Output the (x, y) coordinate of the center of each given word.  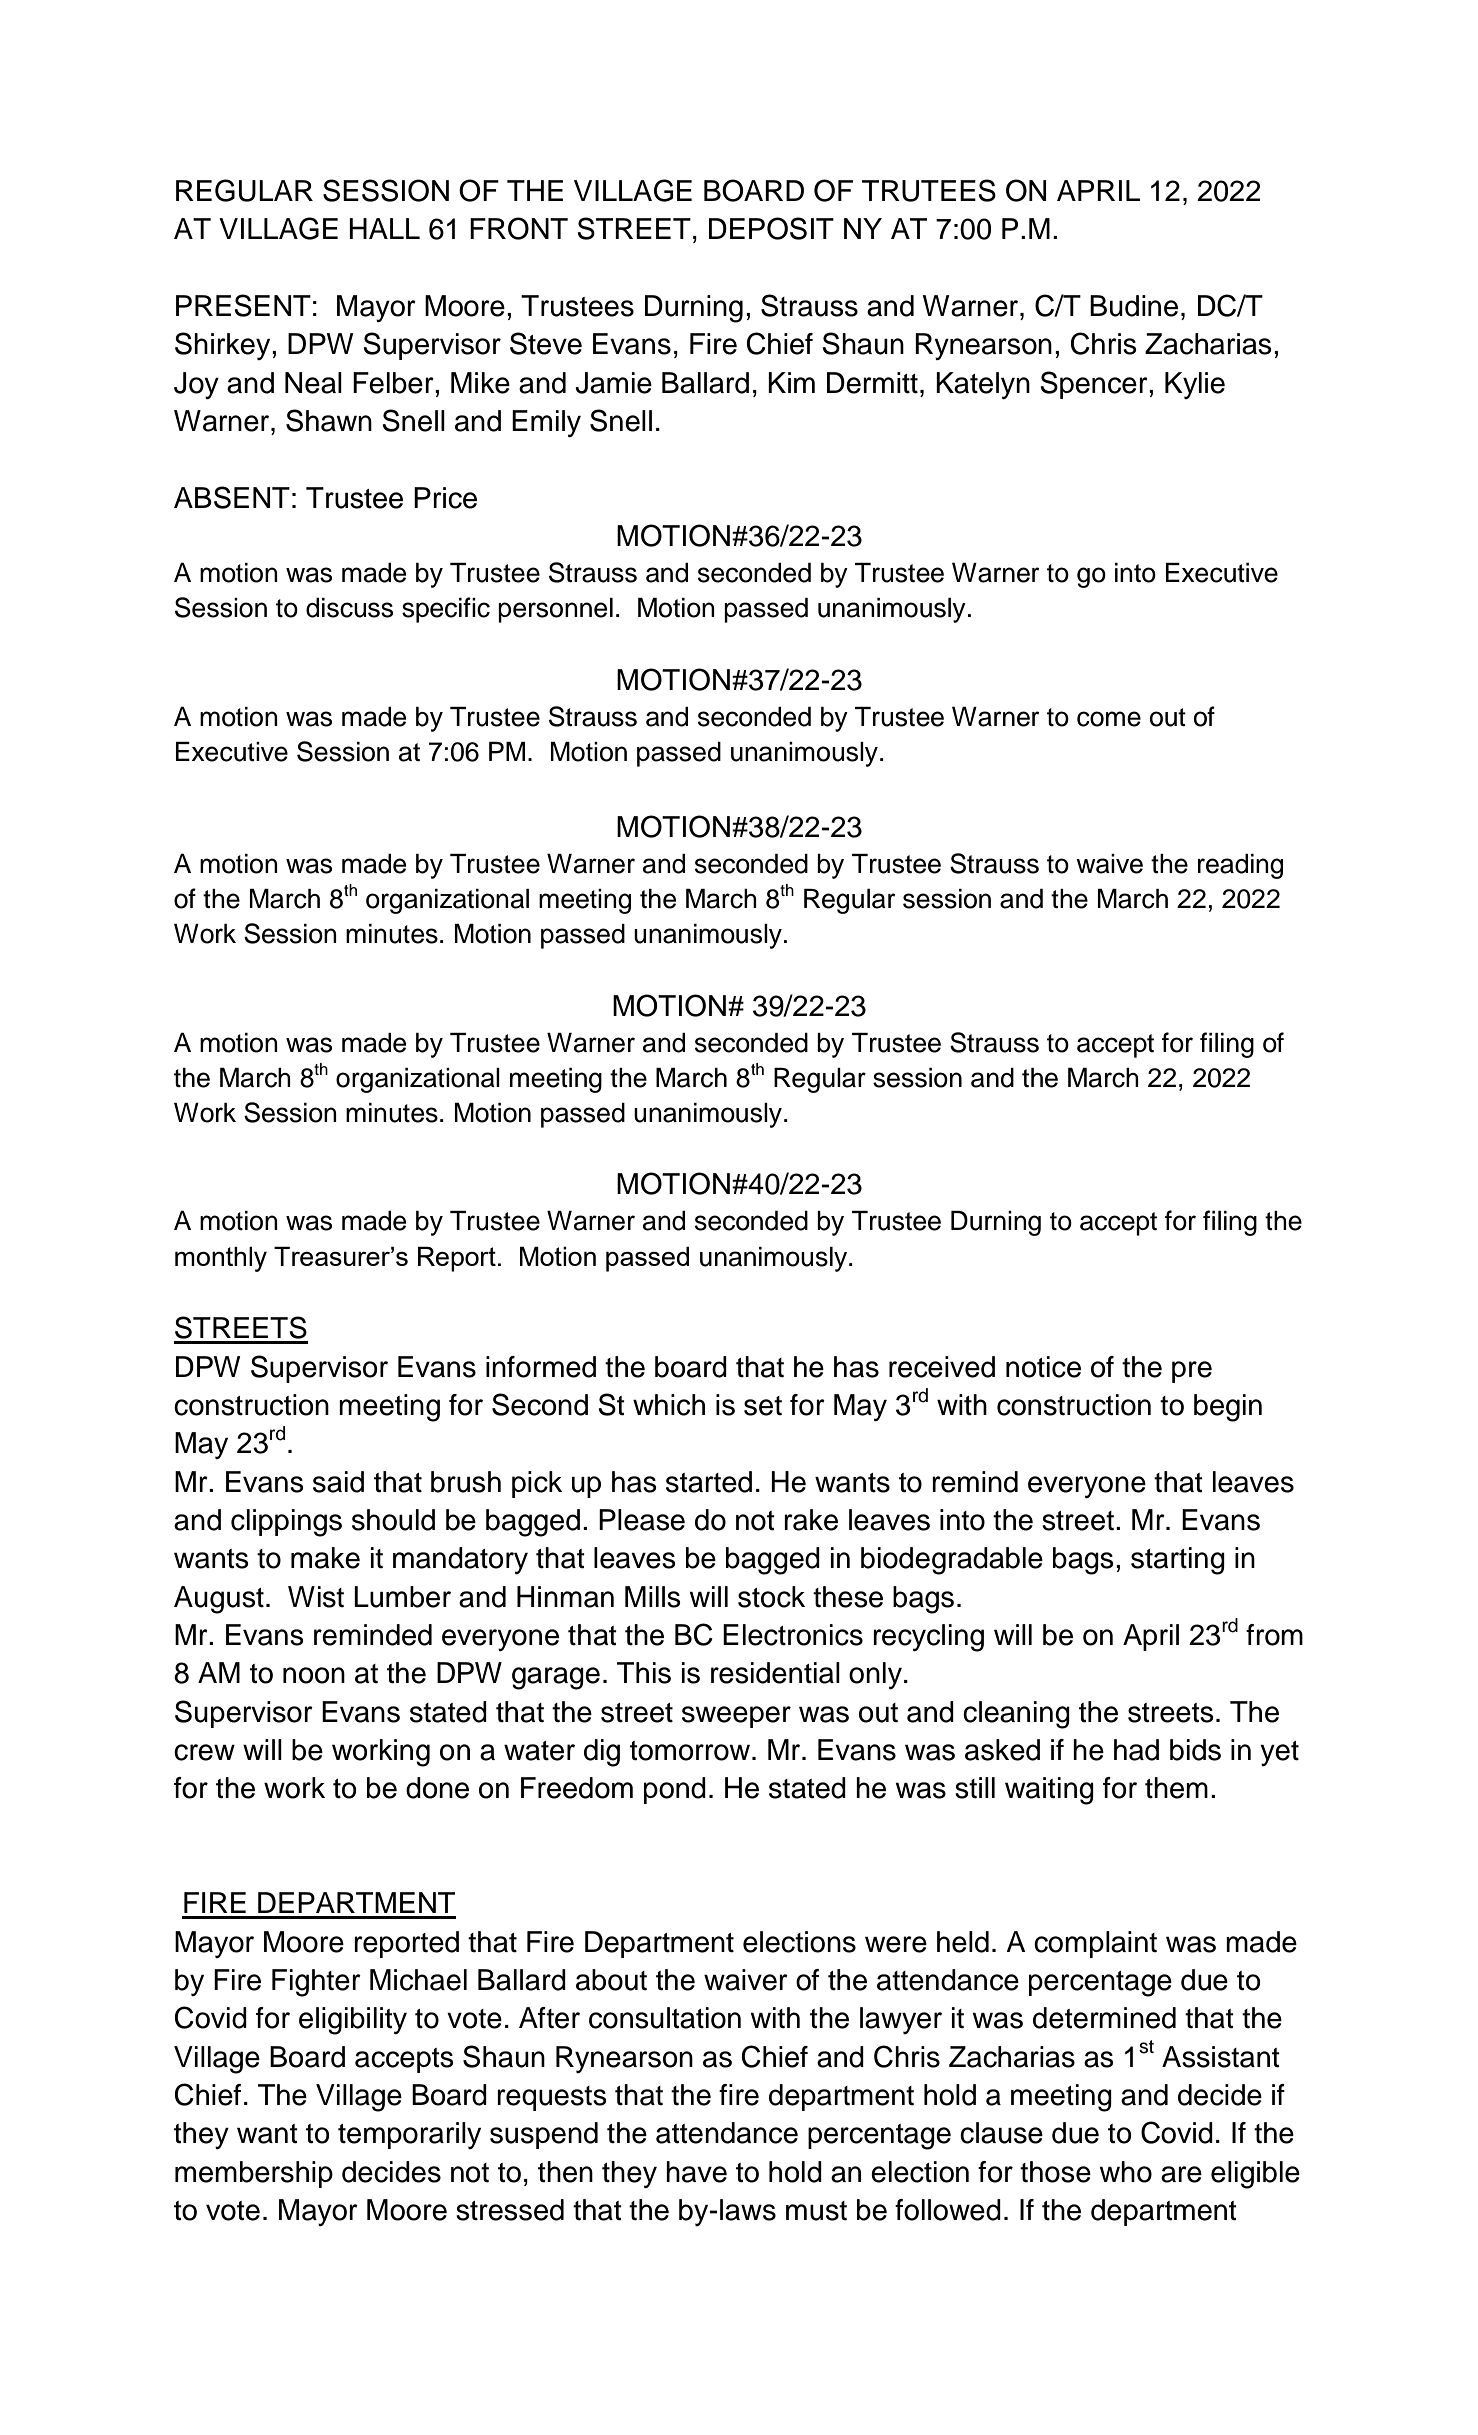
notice (1043, 1367)
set (763, 1406)
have (696, 2172)
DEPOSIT (771, 228)
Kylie (1195, 385)
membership (254, 2174)
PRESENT (243, 305)
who (1126, 2172)
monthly (221, 1259)
